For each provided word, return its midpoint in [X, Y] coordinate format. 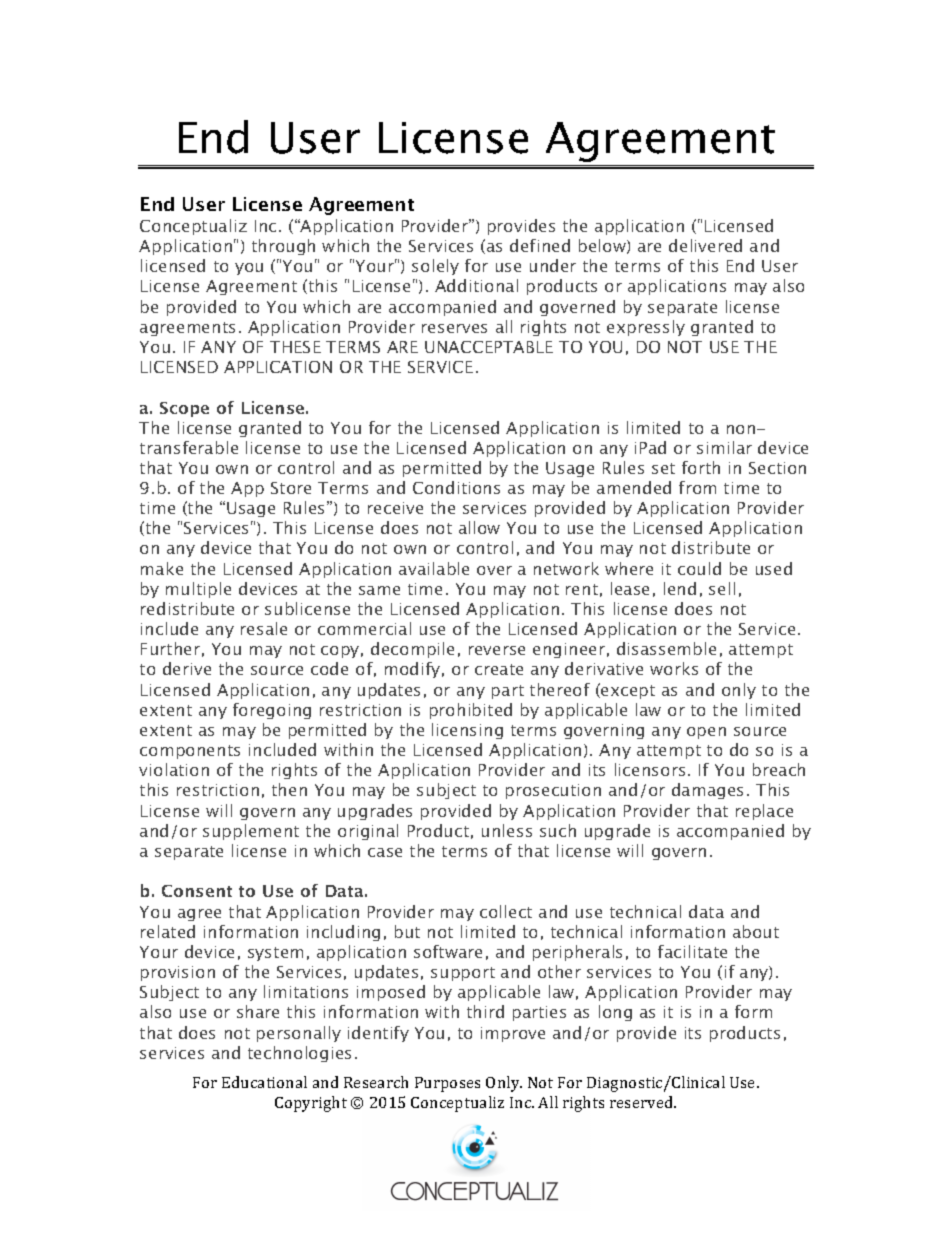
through [283, 247]
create [499, 669]
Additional [476, 285]
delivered [705, 245]
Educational [264, 1082]
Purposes [447, 1084]
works [674, 668]
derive [187, 668]
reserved [643, 1102]
